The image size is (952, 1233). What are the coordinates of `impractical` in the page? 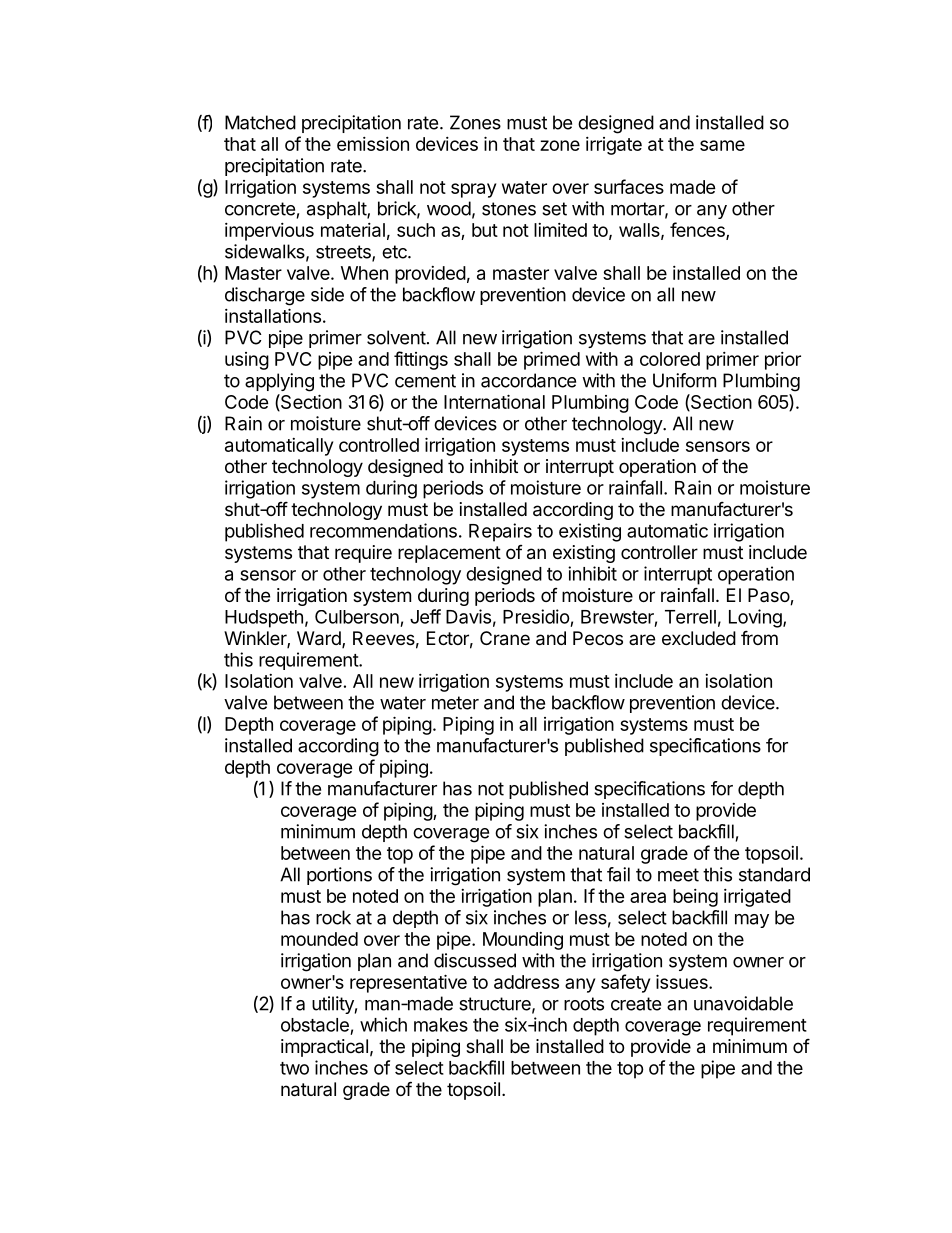 It's located at (324, 1048).
